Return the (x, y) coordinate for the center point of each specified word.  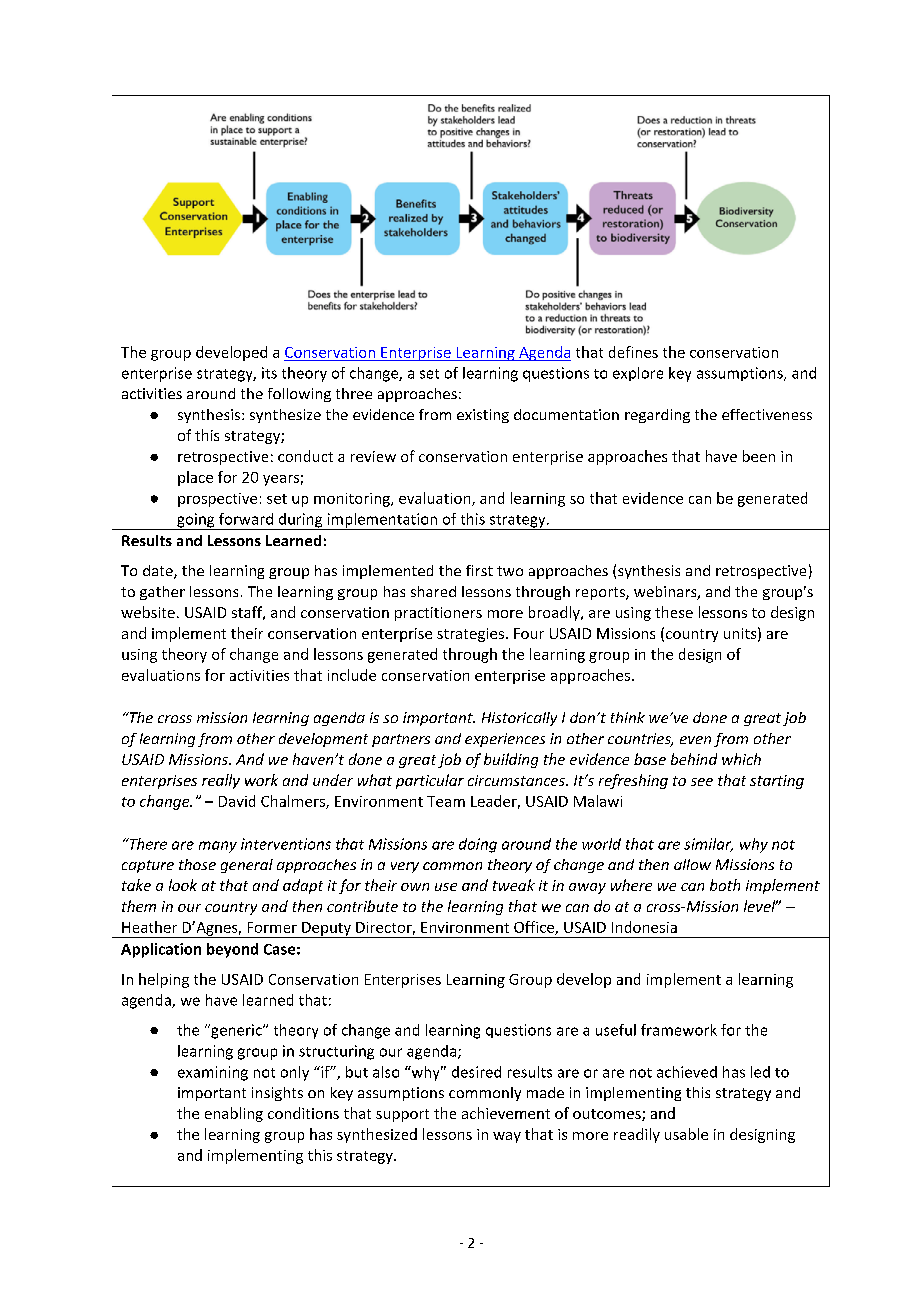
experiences (505, 740)
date (159, 572)
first (479, 570)
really (221, 781)
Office (535, 928)
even (695, 740)
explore (638, 374)
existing (483, 416)
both (725, 885)
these (674, 612)
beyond (232, 950)
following (299, 395)
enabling (234, 1114)
